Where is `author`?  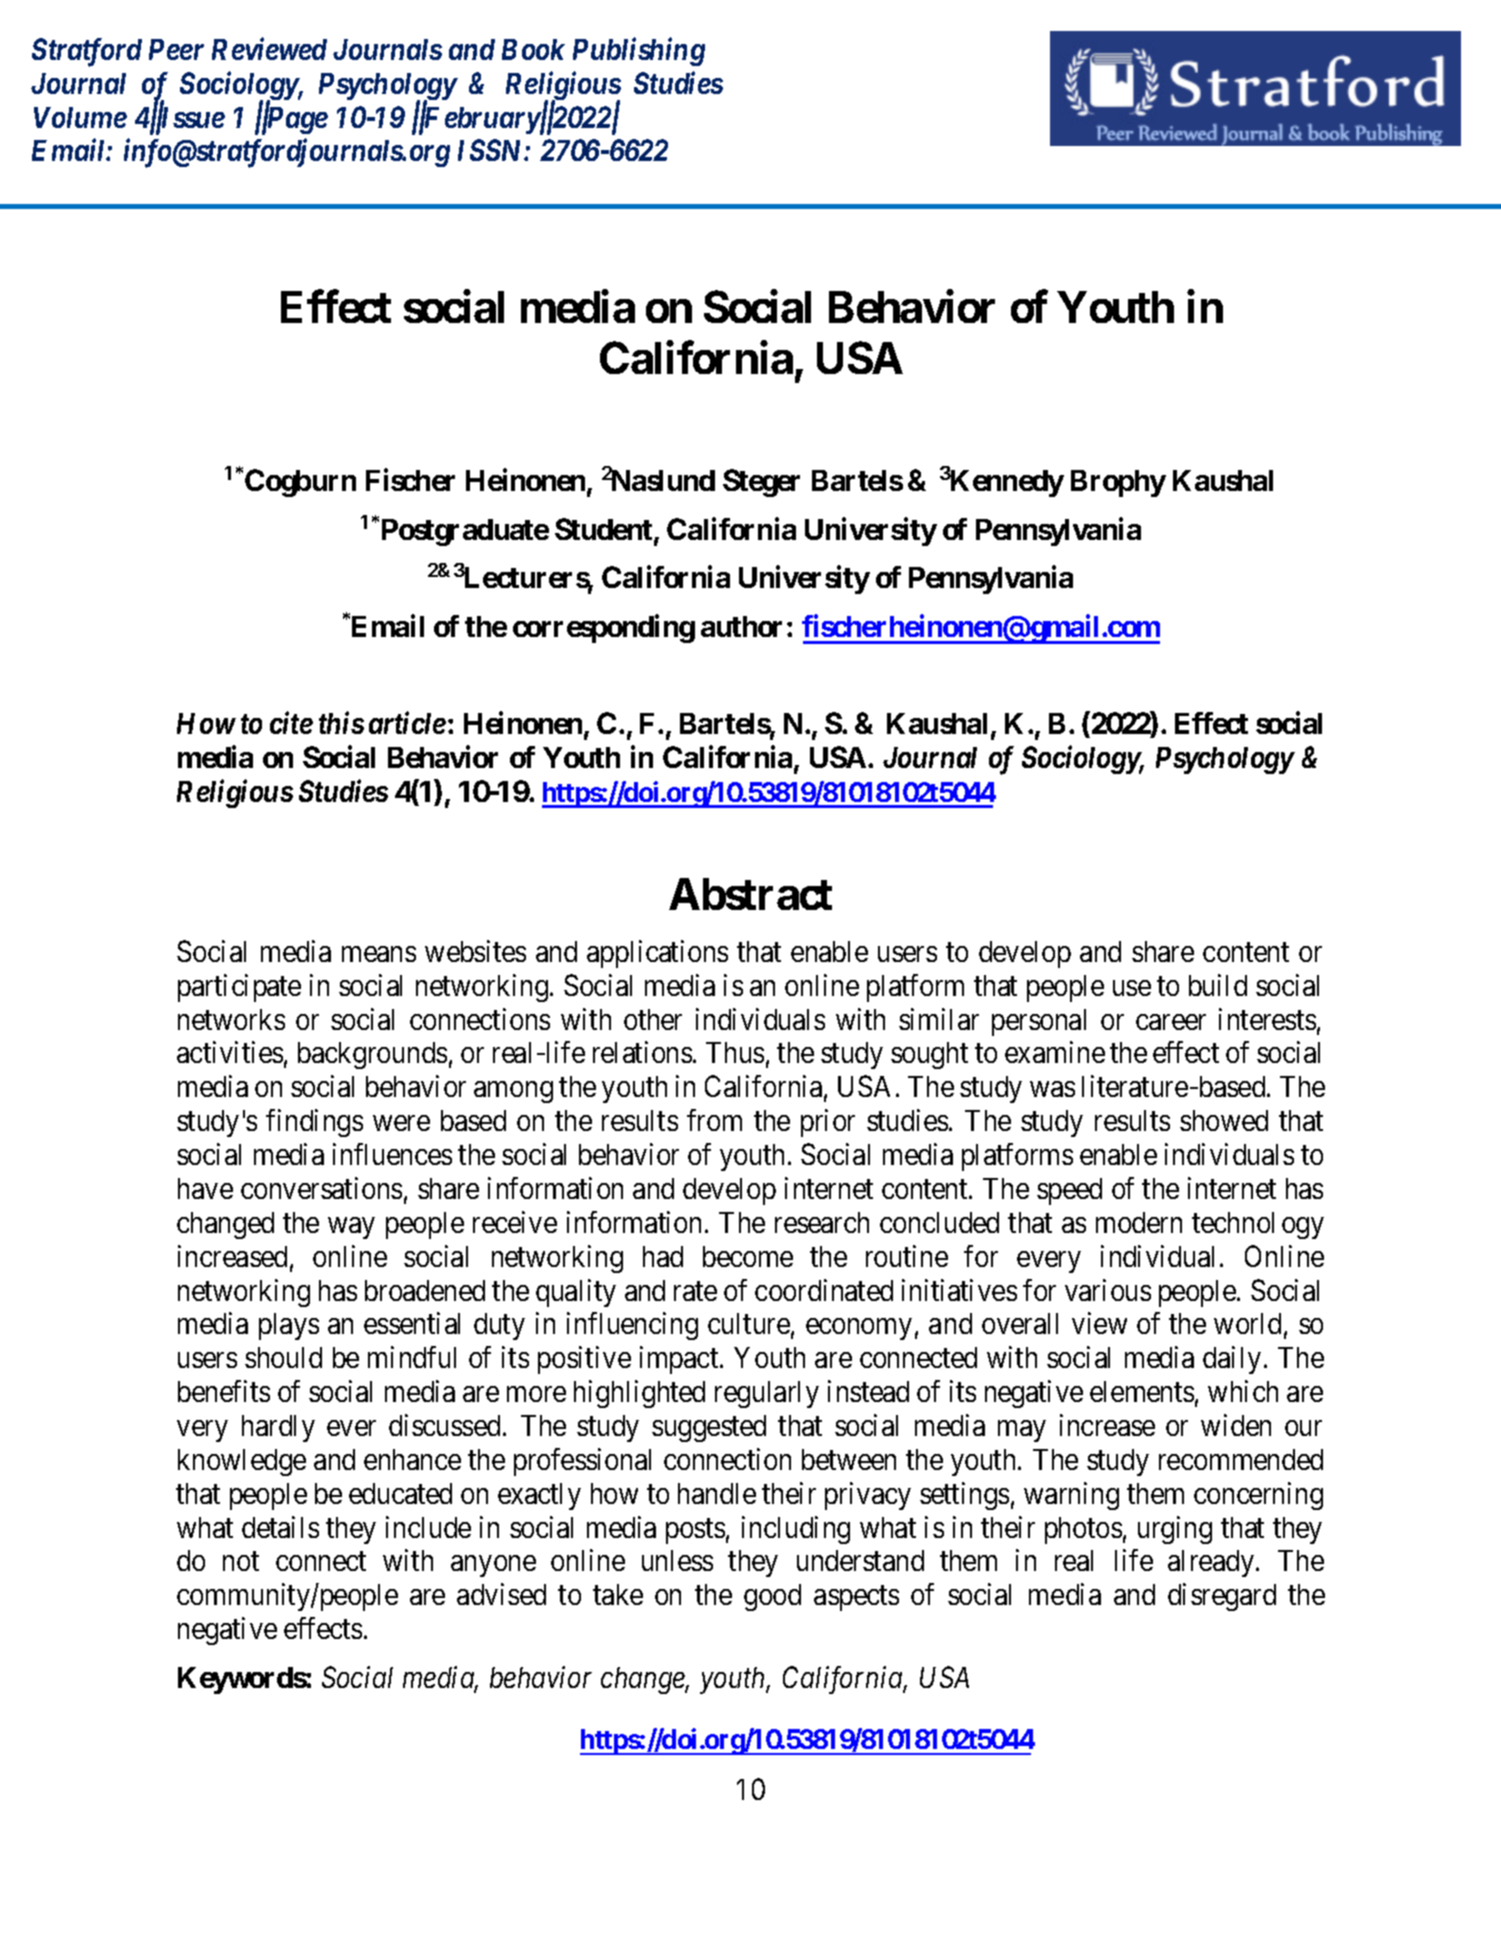
author is located at coordinates (741, 626).
